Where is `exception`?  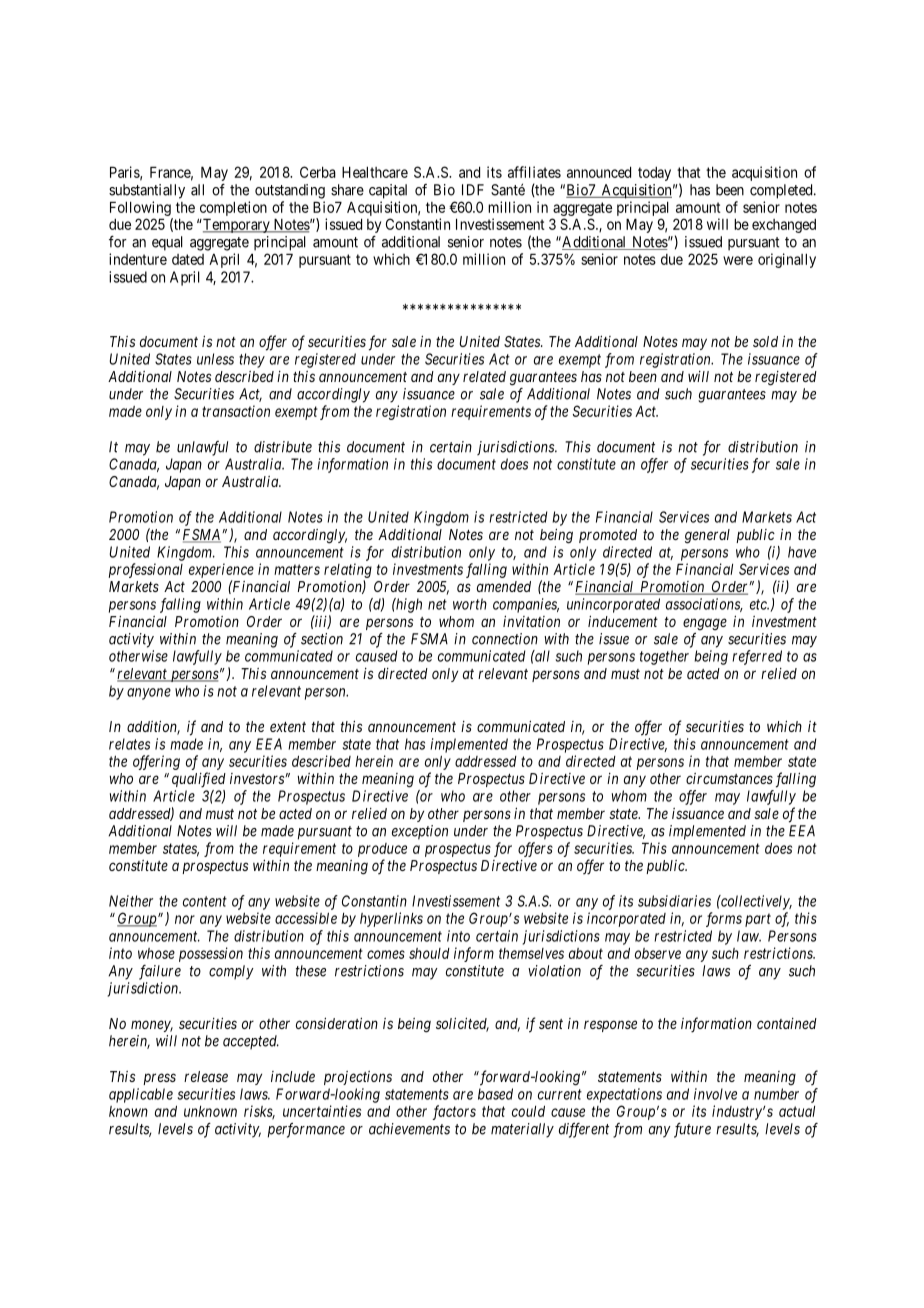 exception is located at coordinates (420, 832).
